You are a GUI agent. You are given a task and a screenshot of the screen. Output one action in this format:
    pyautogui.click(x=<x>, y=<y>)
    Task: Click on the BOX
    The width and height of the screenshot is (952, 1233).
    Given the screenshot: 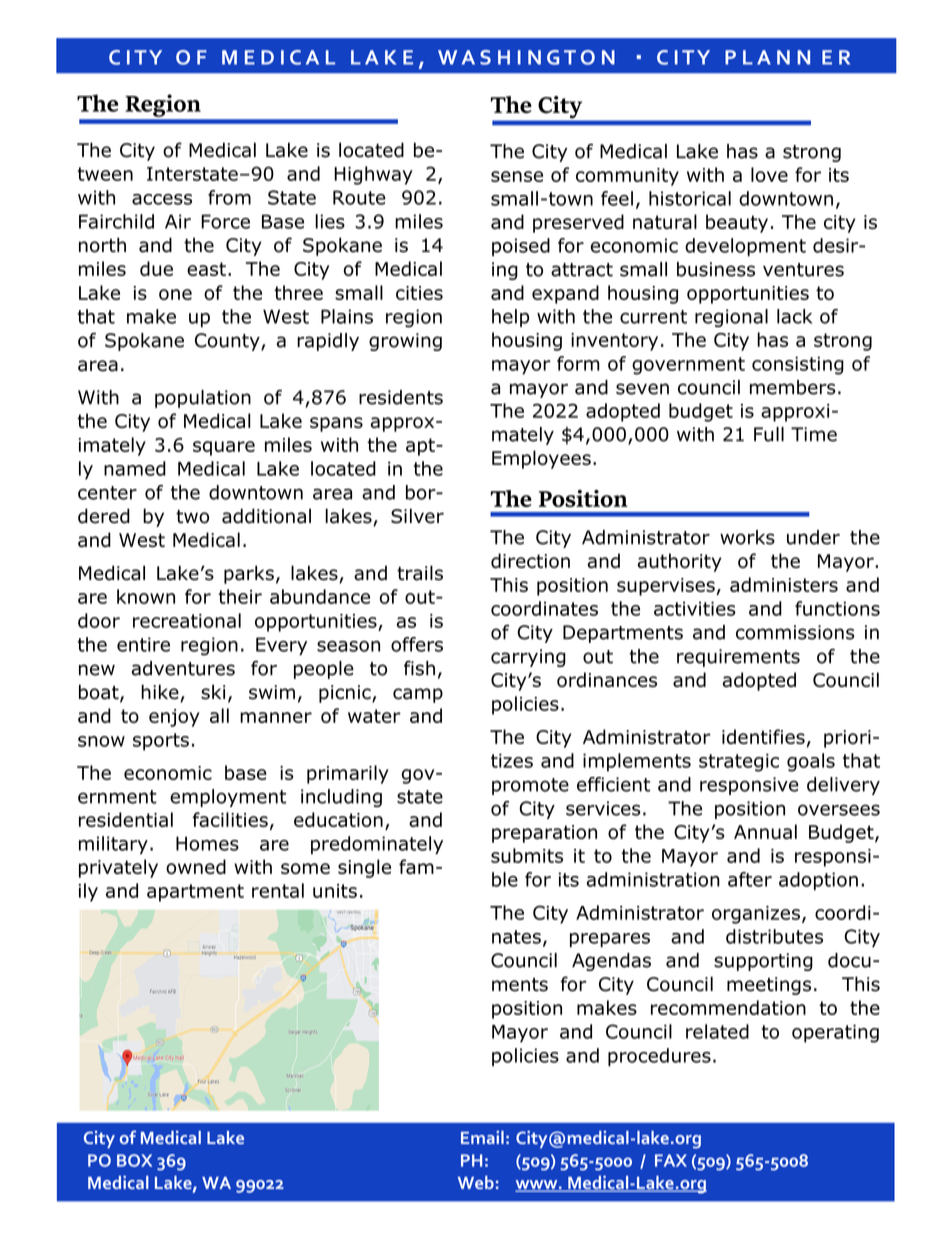 What is the action you would take?
    pyautogui.click(x=134, y=1160)
